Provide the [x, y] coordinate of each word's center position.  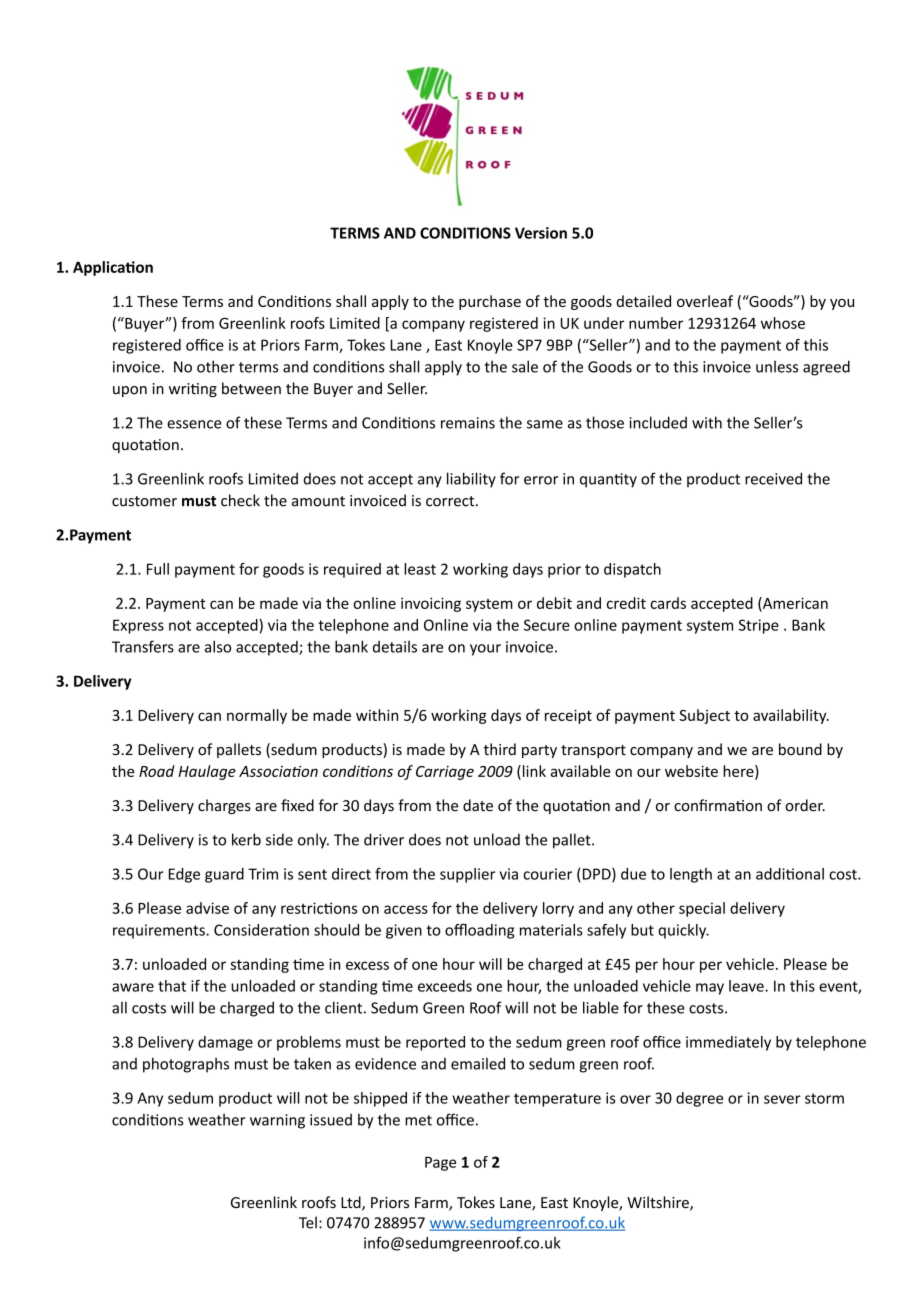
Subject [704, 716]
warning [277, 1121]
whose [783, 323]
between [251, 388]
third [500, 749]
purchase [490, 302]
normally [257, 716]
